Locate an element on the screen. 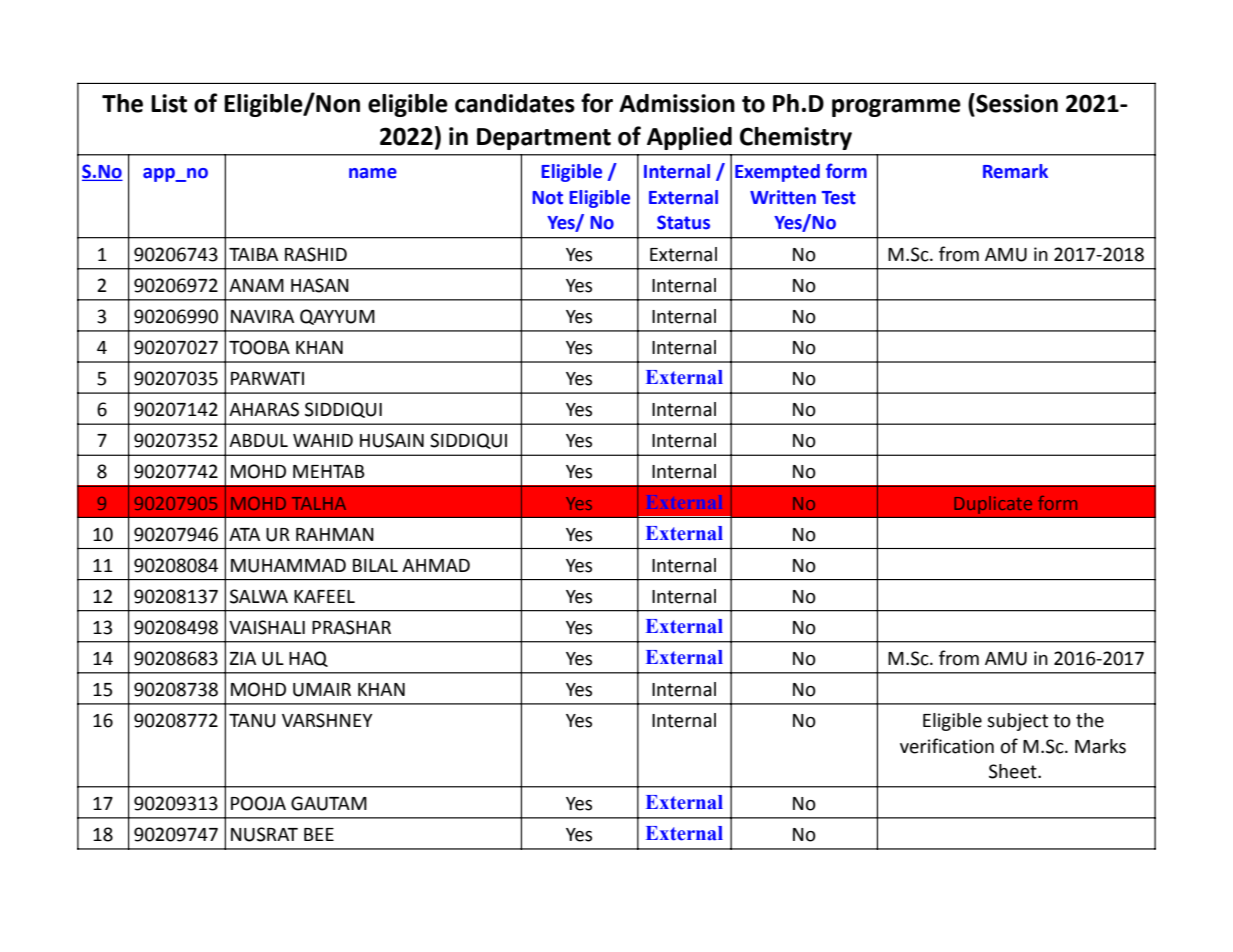 The height and width of the screenshot is (952, 1233). List is located at coordinates (169, 103).
